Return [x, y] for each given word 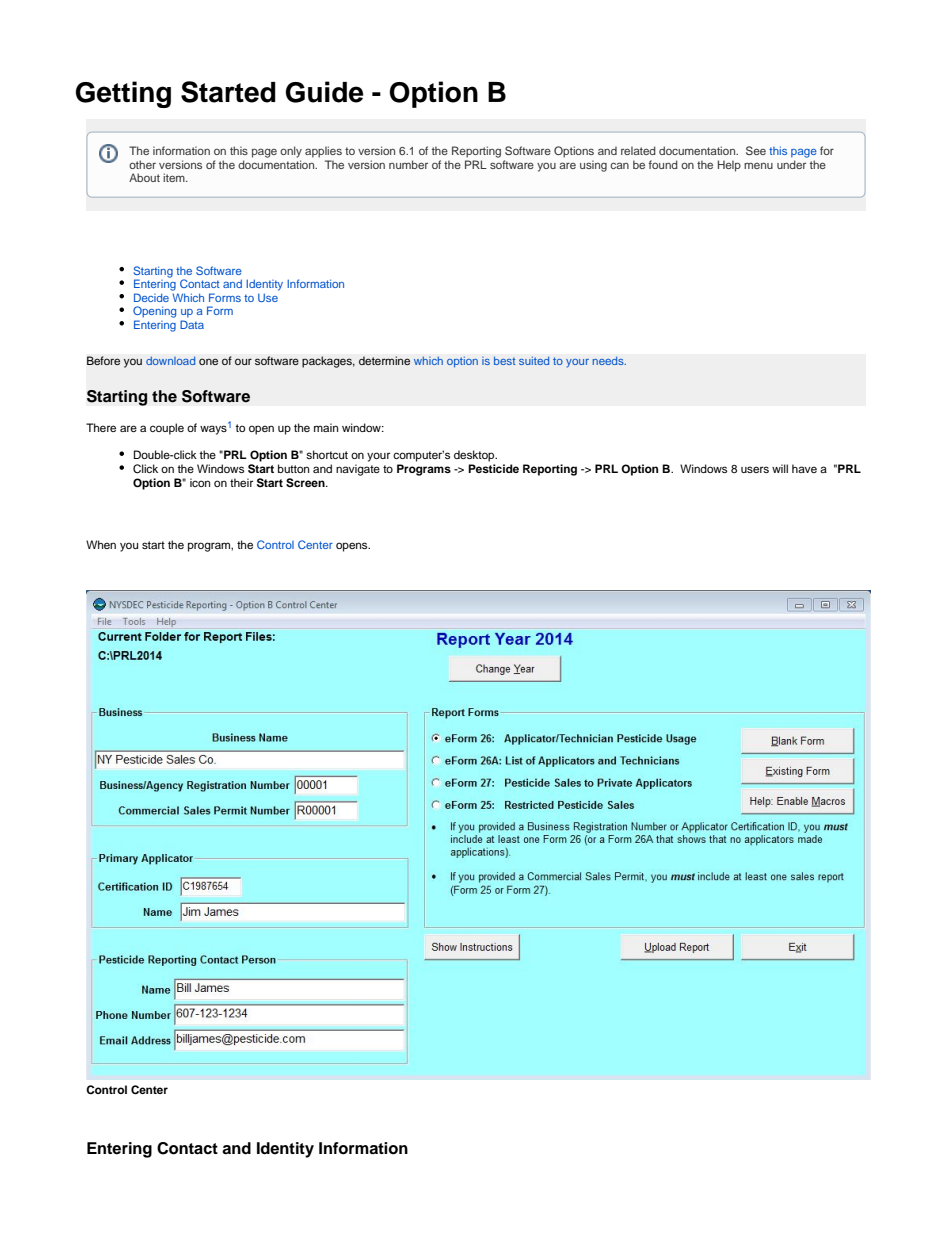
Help [729, 166]
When [101, 544]
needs [609, 360]
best [505, 360]
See [756, 150]
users [755, 469]
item [175, 177]
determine [384, 360]
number [408, 164]
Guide [324, 92]
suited [534, 360]
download [170, 360]
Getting [123, 94]
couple [167, 429]
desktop [475, 456]
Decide [151, 297]
